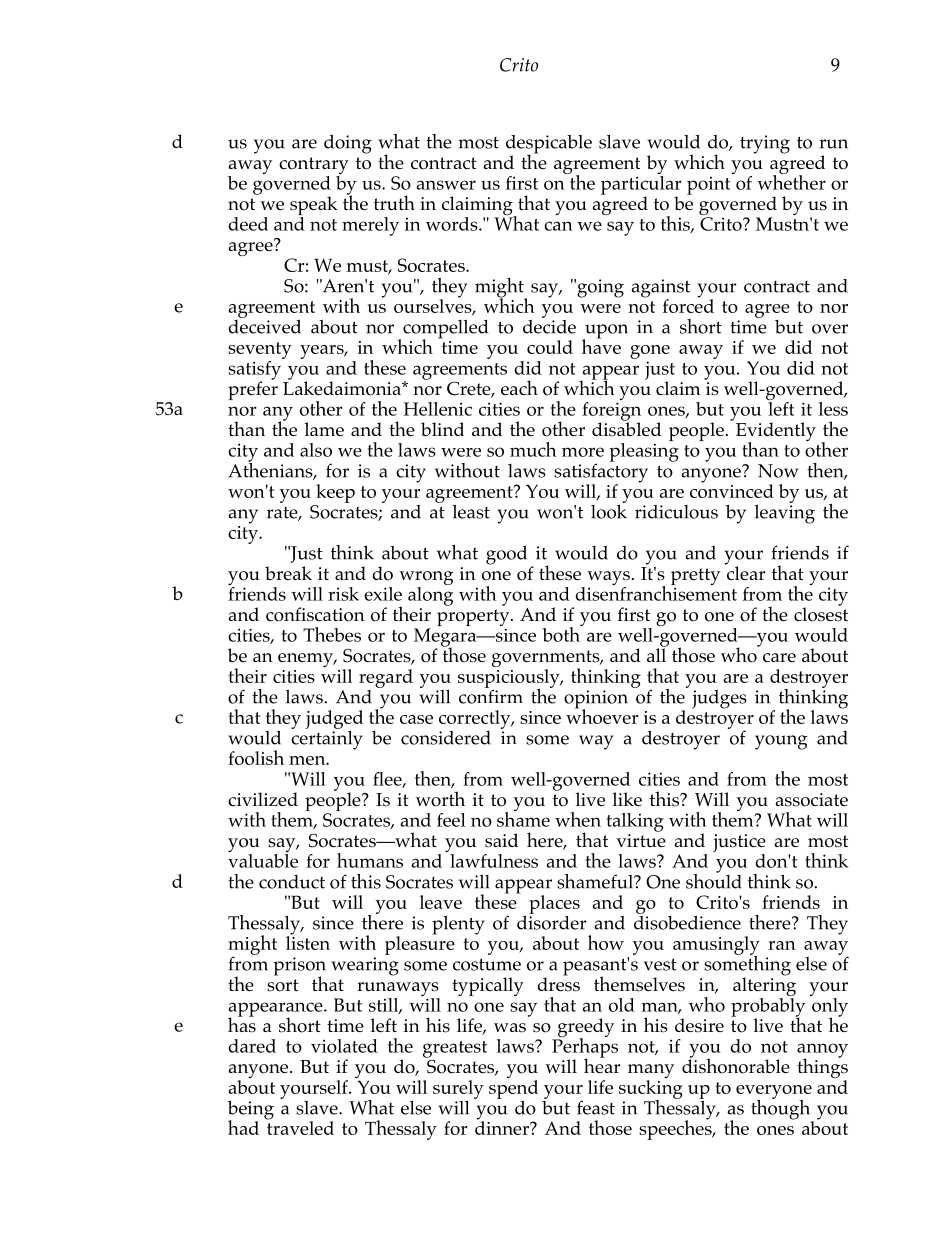 This page has height=1233, width=952. What do you see at coordinates (335, 493) in the page?
I see `keep` at bounding box center [335, 493].
